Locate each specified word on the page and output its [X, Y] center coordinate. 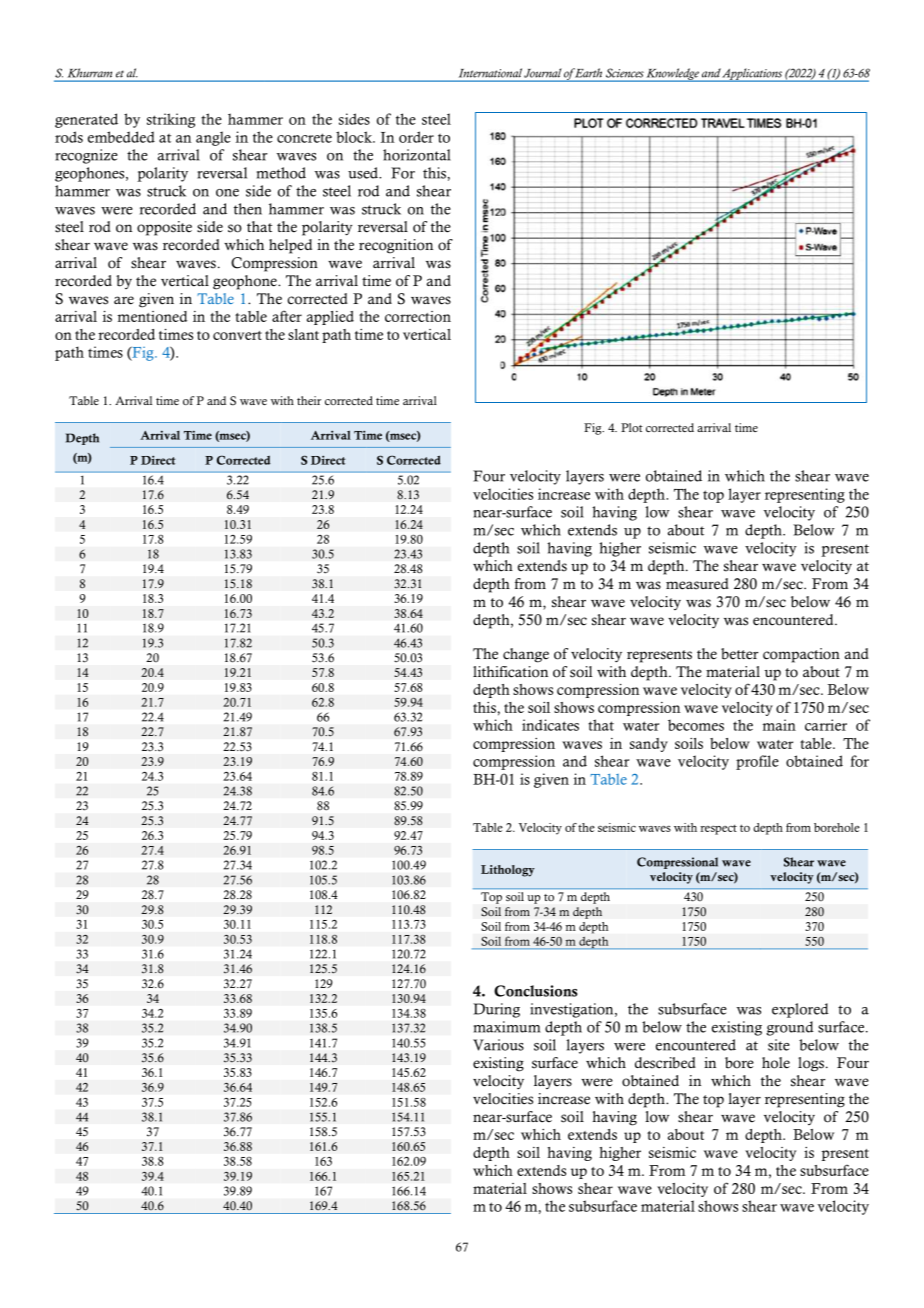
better [740, 654]
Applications [752, 75]
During [496, 1010]
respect [718, 830]
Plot [632, 427]
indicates [550, 725]
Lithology [508, 871]
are [124, 300]
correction [418, 316]
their [309, 400]
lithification [510, 672]
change [526, 655]
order [416, 137]
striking [171, 120]
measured [697, 584]
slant [303, 334]
